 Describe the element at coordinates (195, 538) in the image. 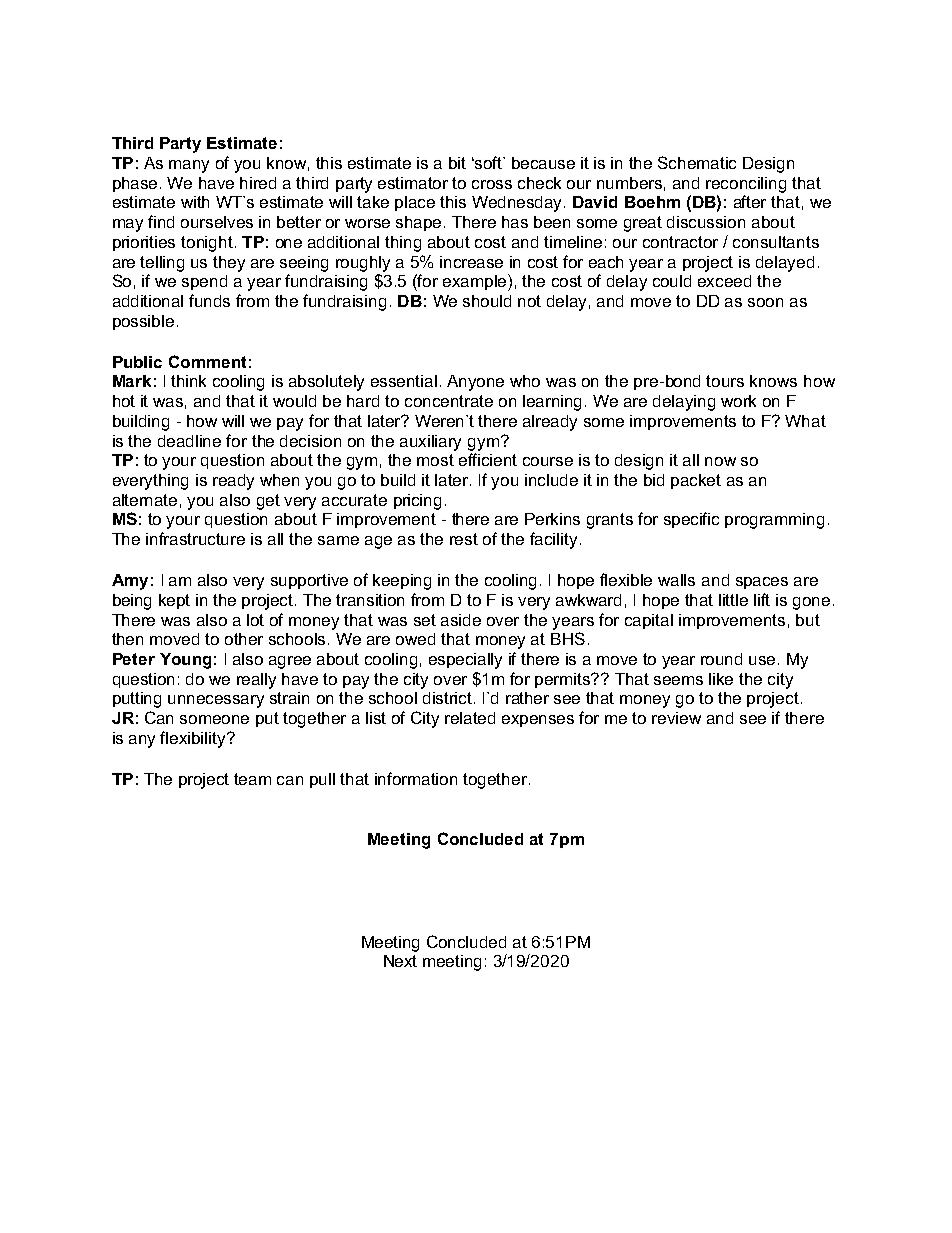

I see `infrastructure` at that location.
